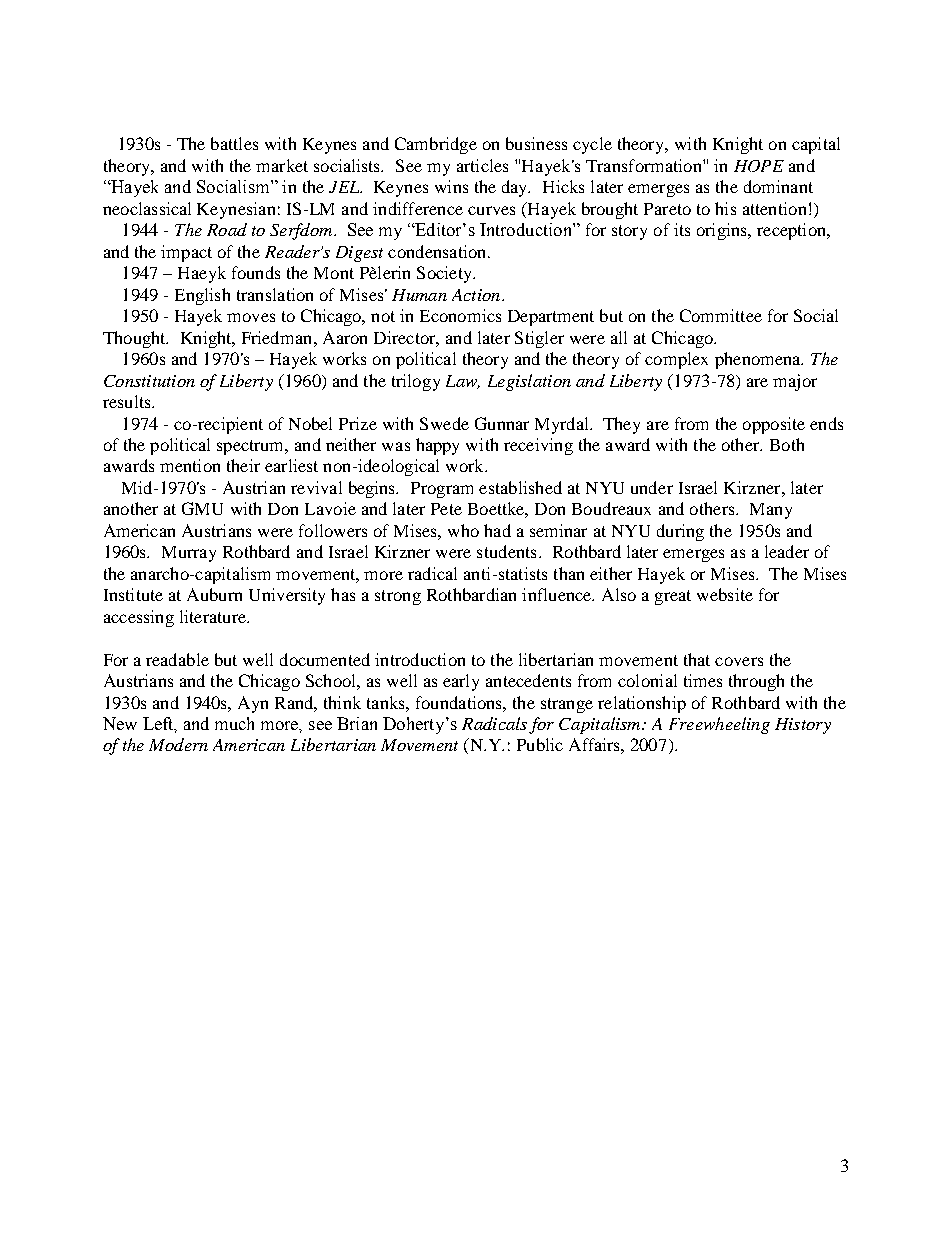  I want to click on Action, so click(477, 295).
